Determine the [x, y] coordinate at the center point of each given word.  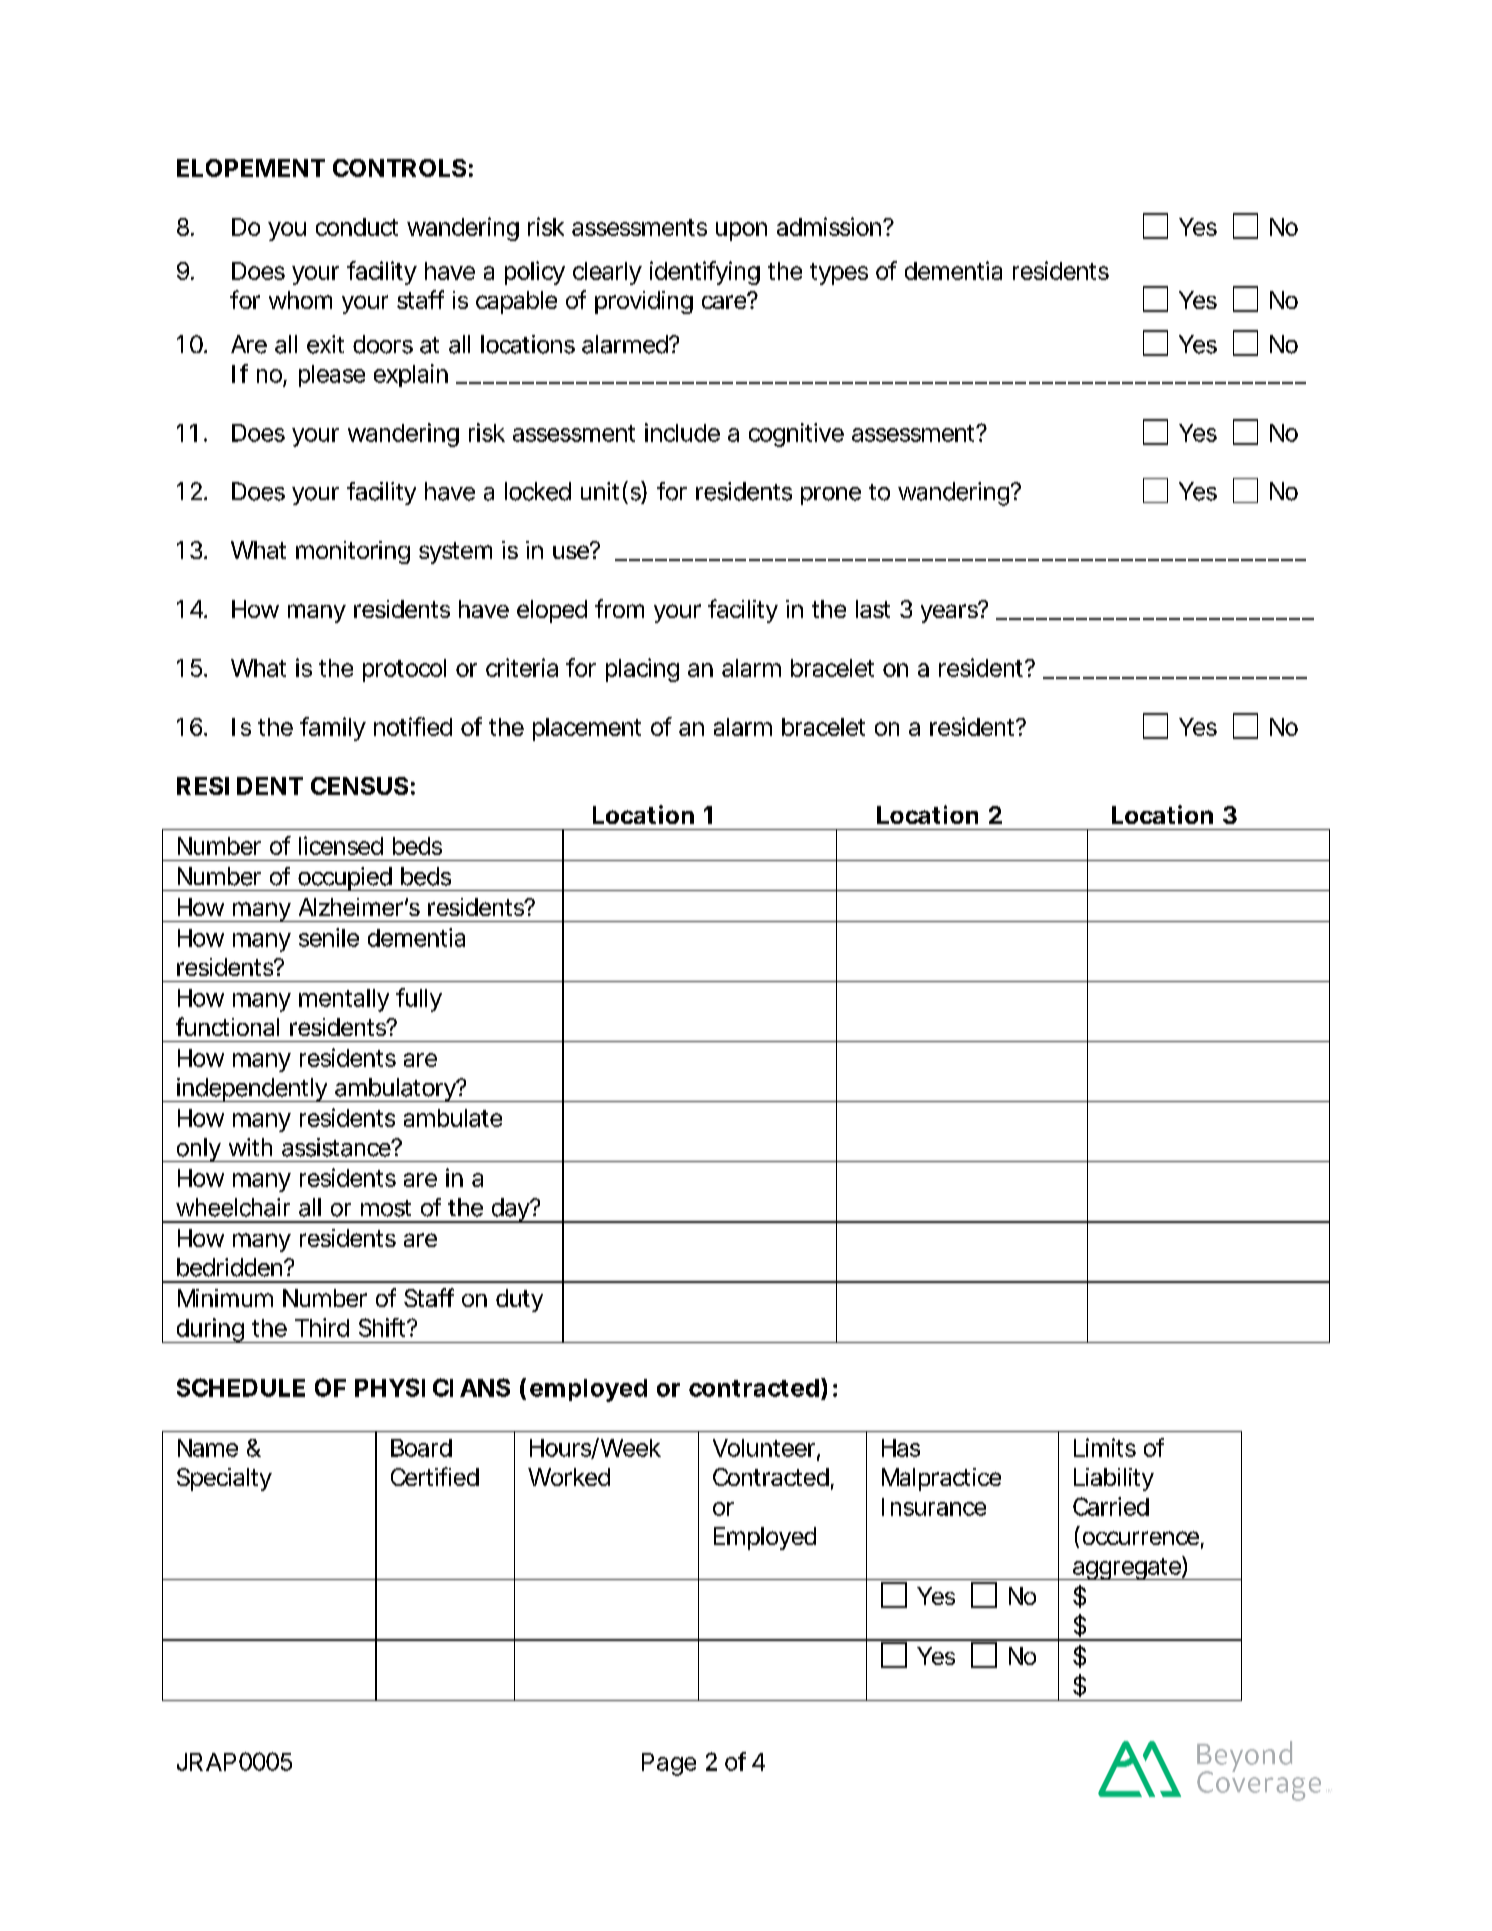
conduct [357, 227]
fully [419, 1000]
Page [669, 1764]
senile [329, 937]
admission [830, 226]
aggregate [1127, 1568]
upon [741, 231]
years [951, 612]
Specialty [224, 1479]
